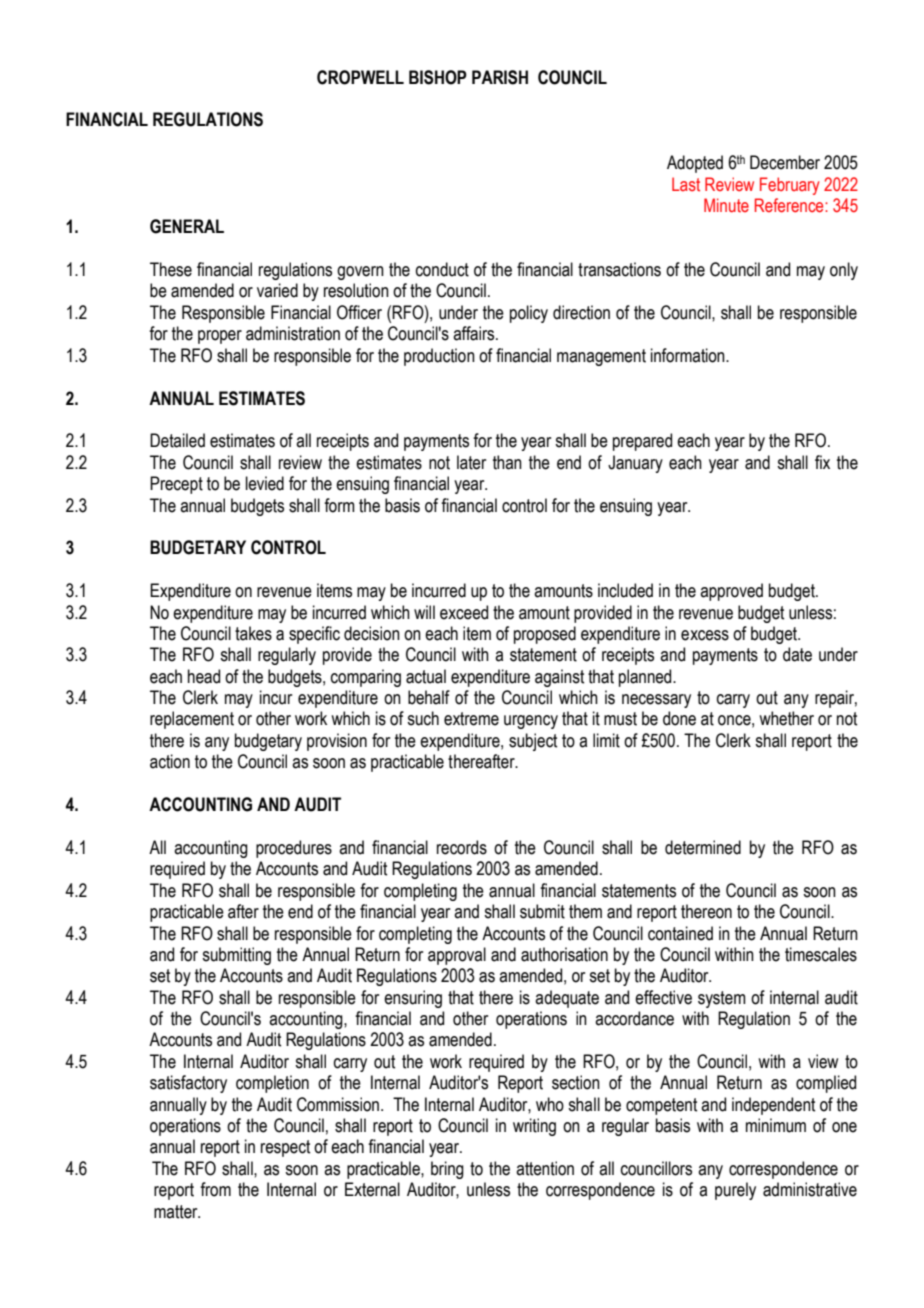  What do you see at coordinates (821, 954) in the screenshot?
I see `timescales` at bounding box center [821, 954].
